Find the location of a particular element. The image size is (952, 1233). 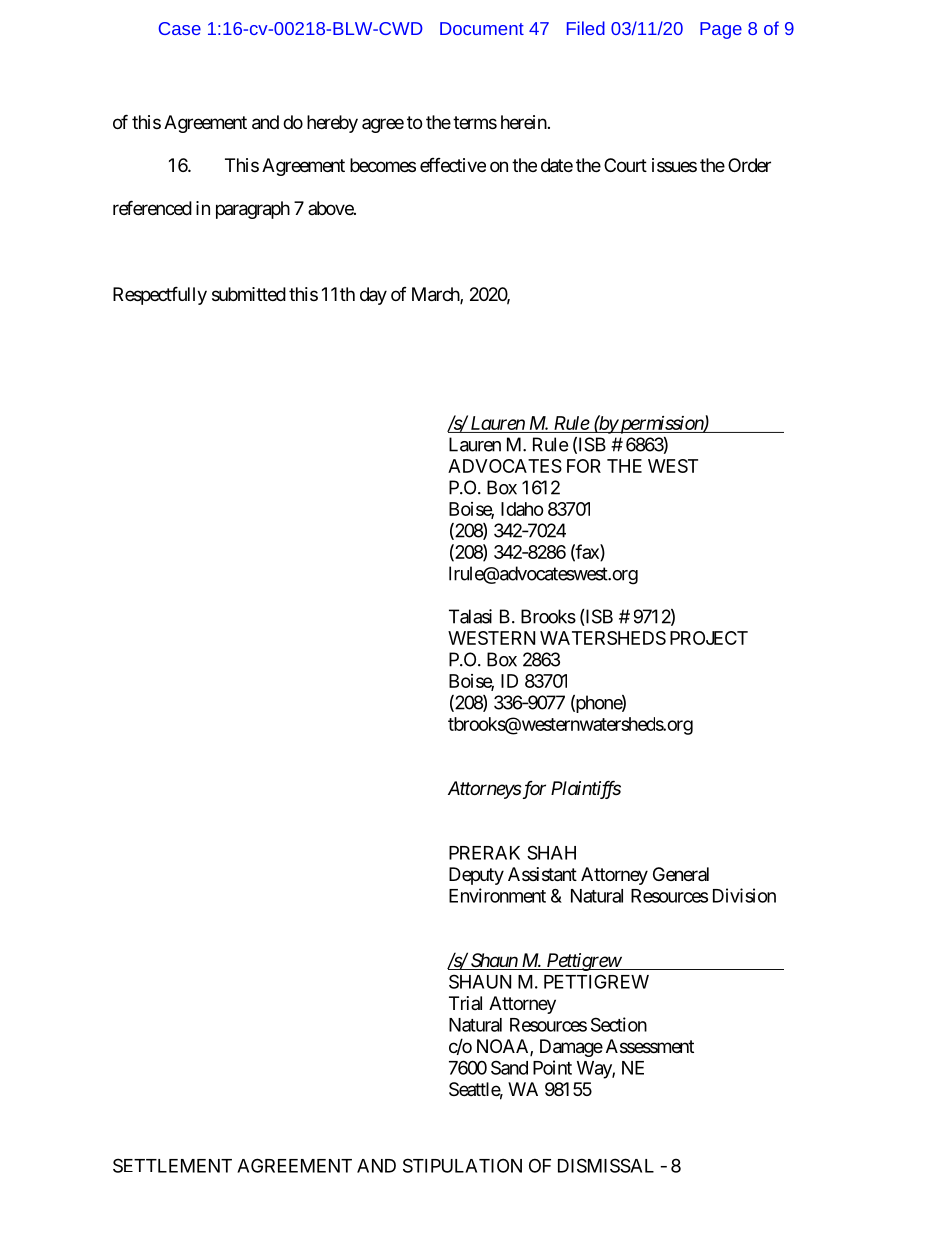

PROJECT is located at coordinates (709, 638).
